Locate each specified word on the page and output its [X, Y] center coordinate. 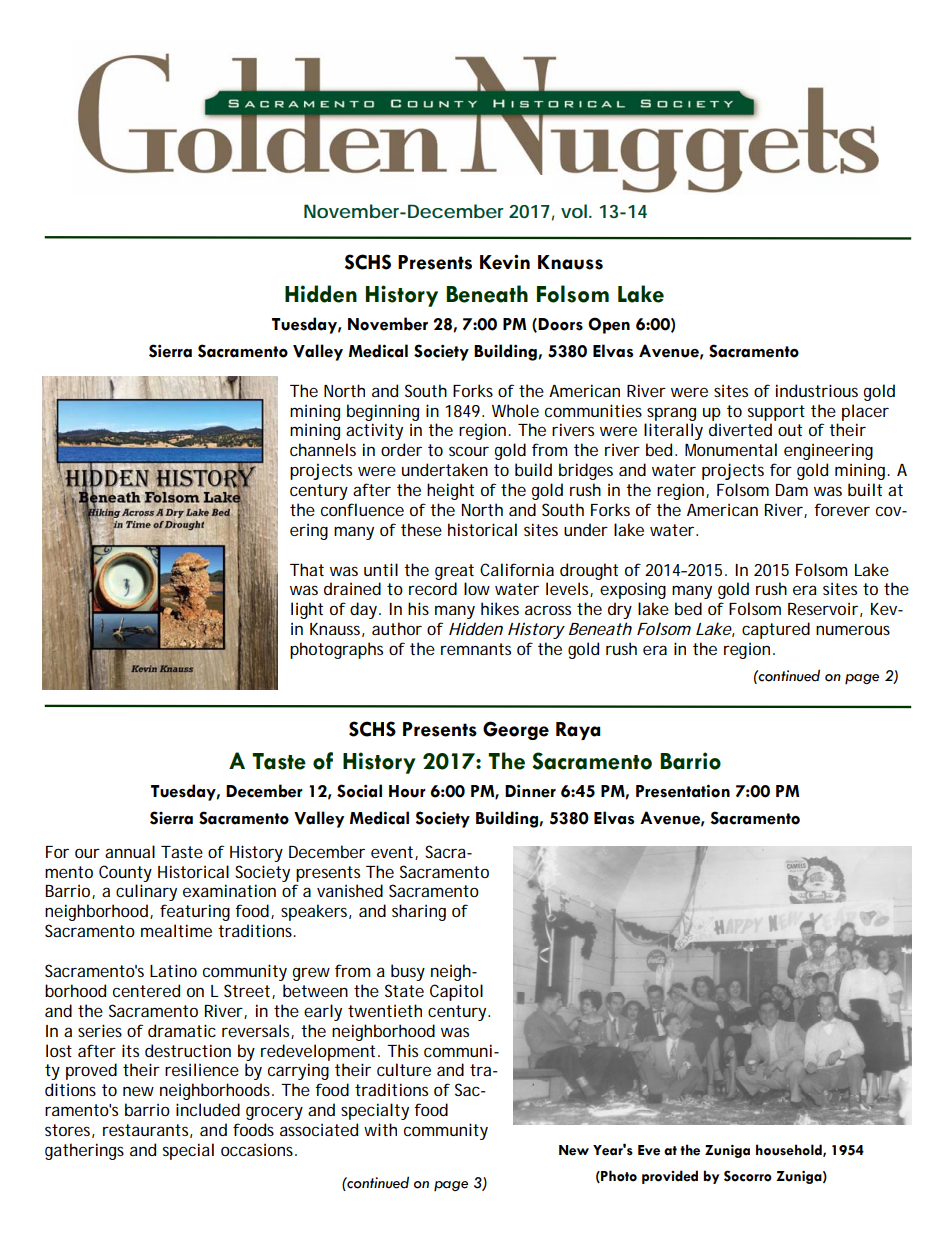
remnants [476, 649]
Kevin [505, 262]
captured [776, 630]
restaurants [148, 1131]
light [307, 610]
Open [609, 325]
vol [574, 211]
